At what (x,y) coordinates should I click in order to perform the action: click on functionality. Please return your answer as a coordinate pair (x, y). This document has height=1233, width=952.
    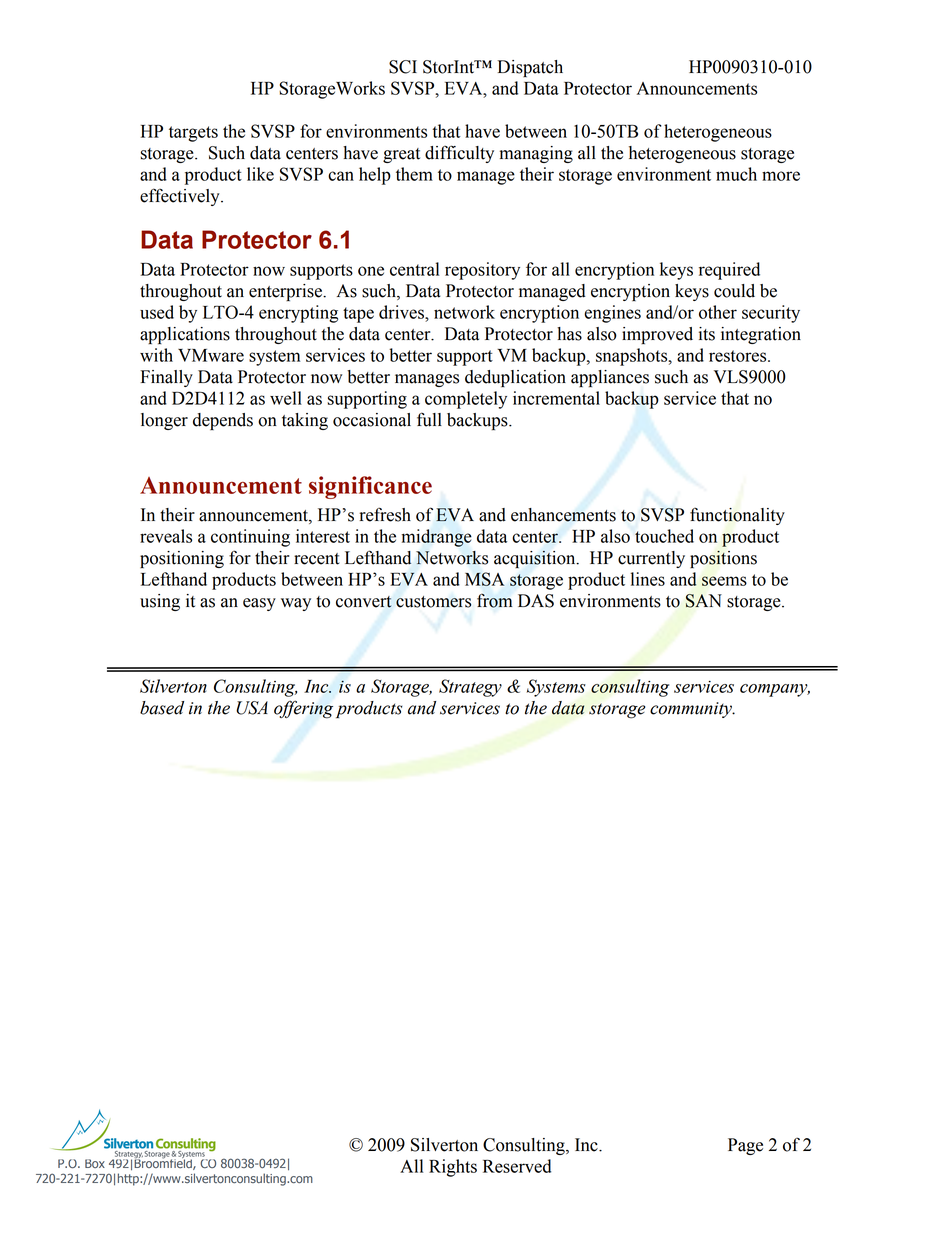
    Looking at the image, I should click on (737, 516).
